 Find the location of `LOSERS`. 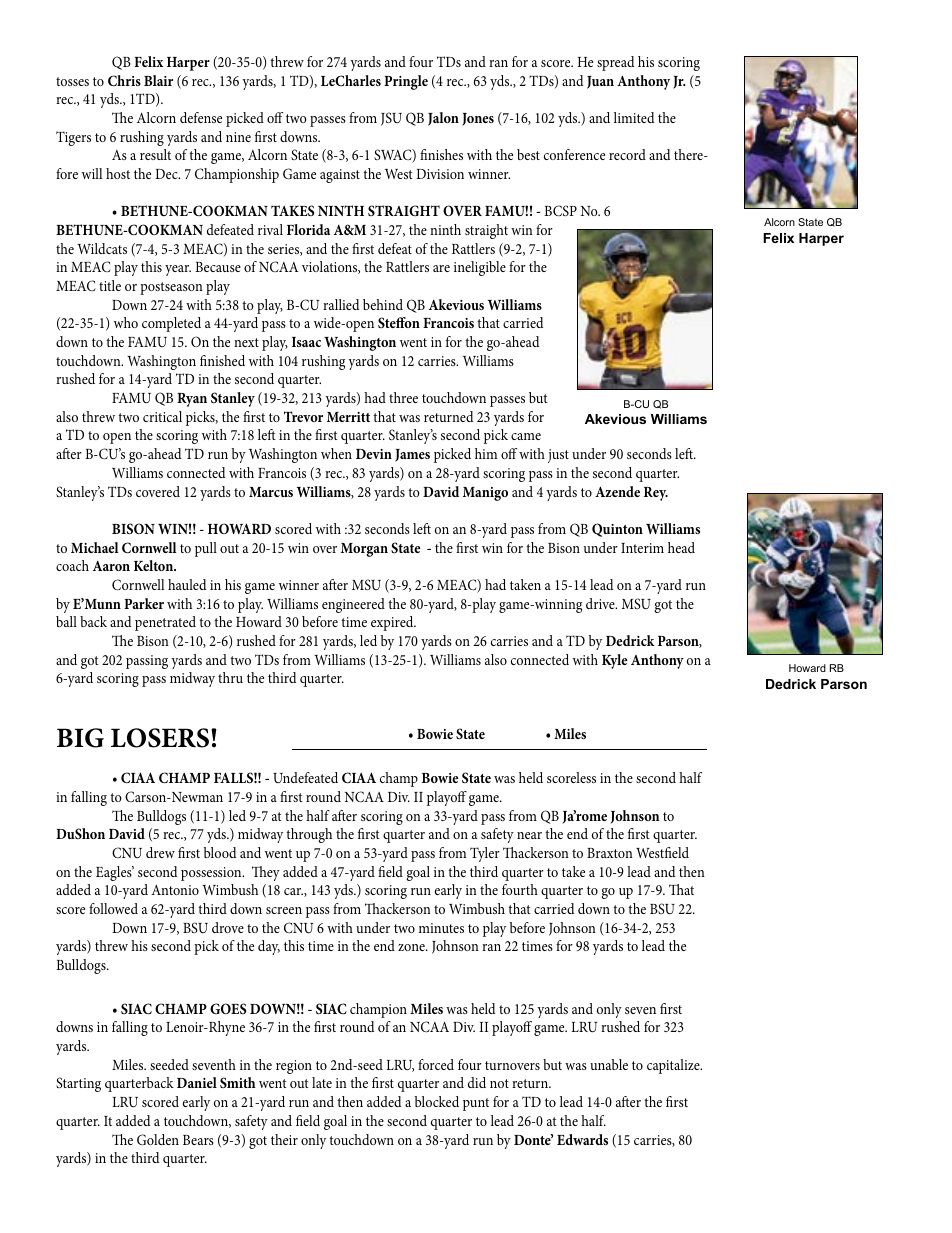

LOSERS is located at coordinates (161, 738).
